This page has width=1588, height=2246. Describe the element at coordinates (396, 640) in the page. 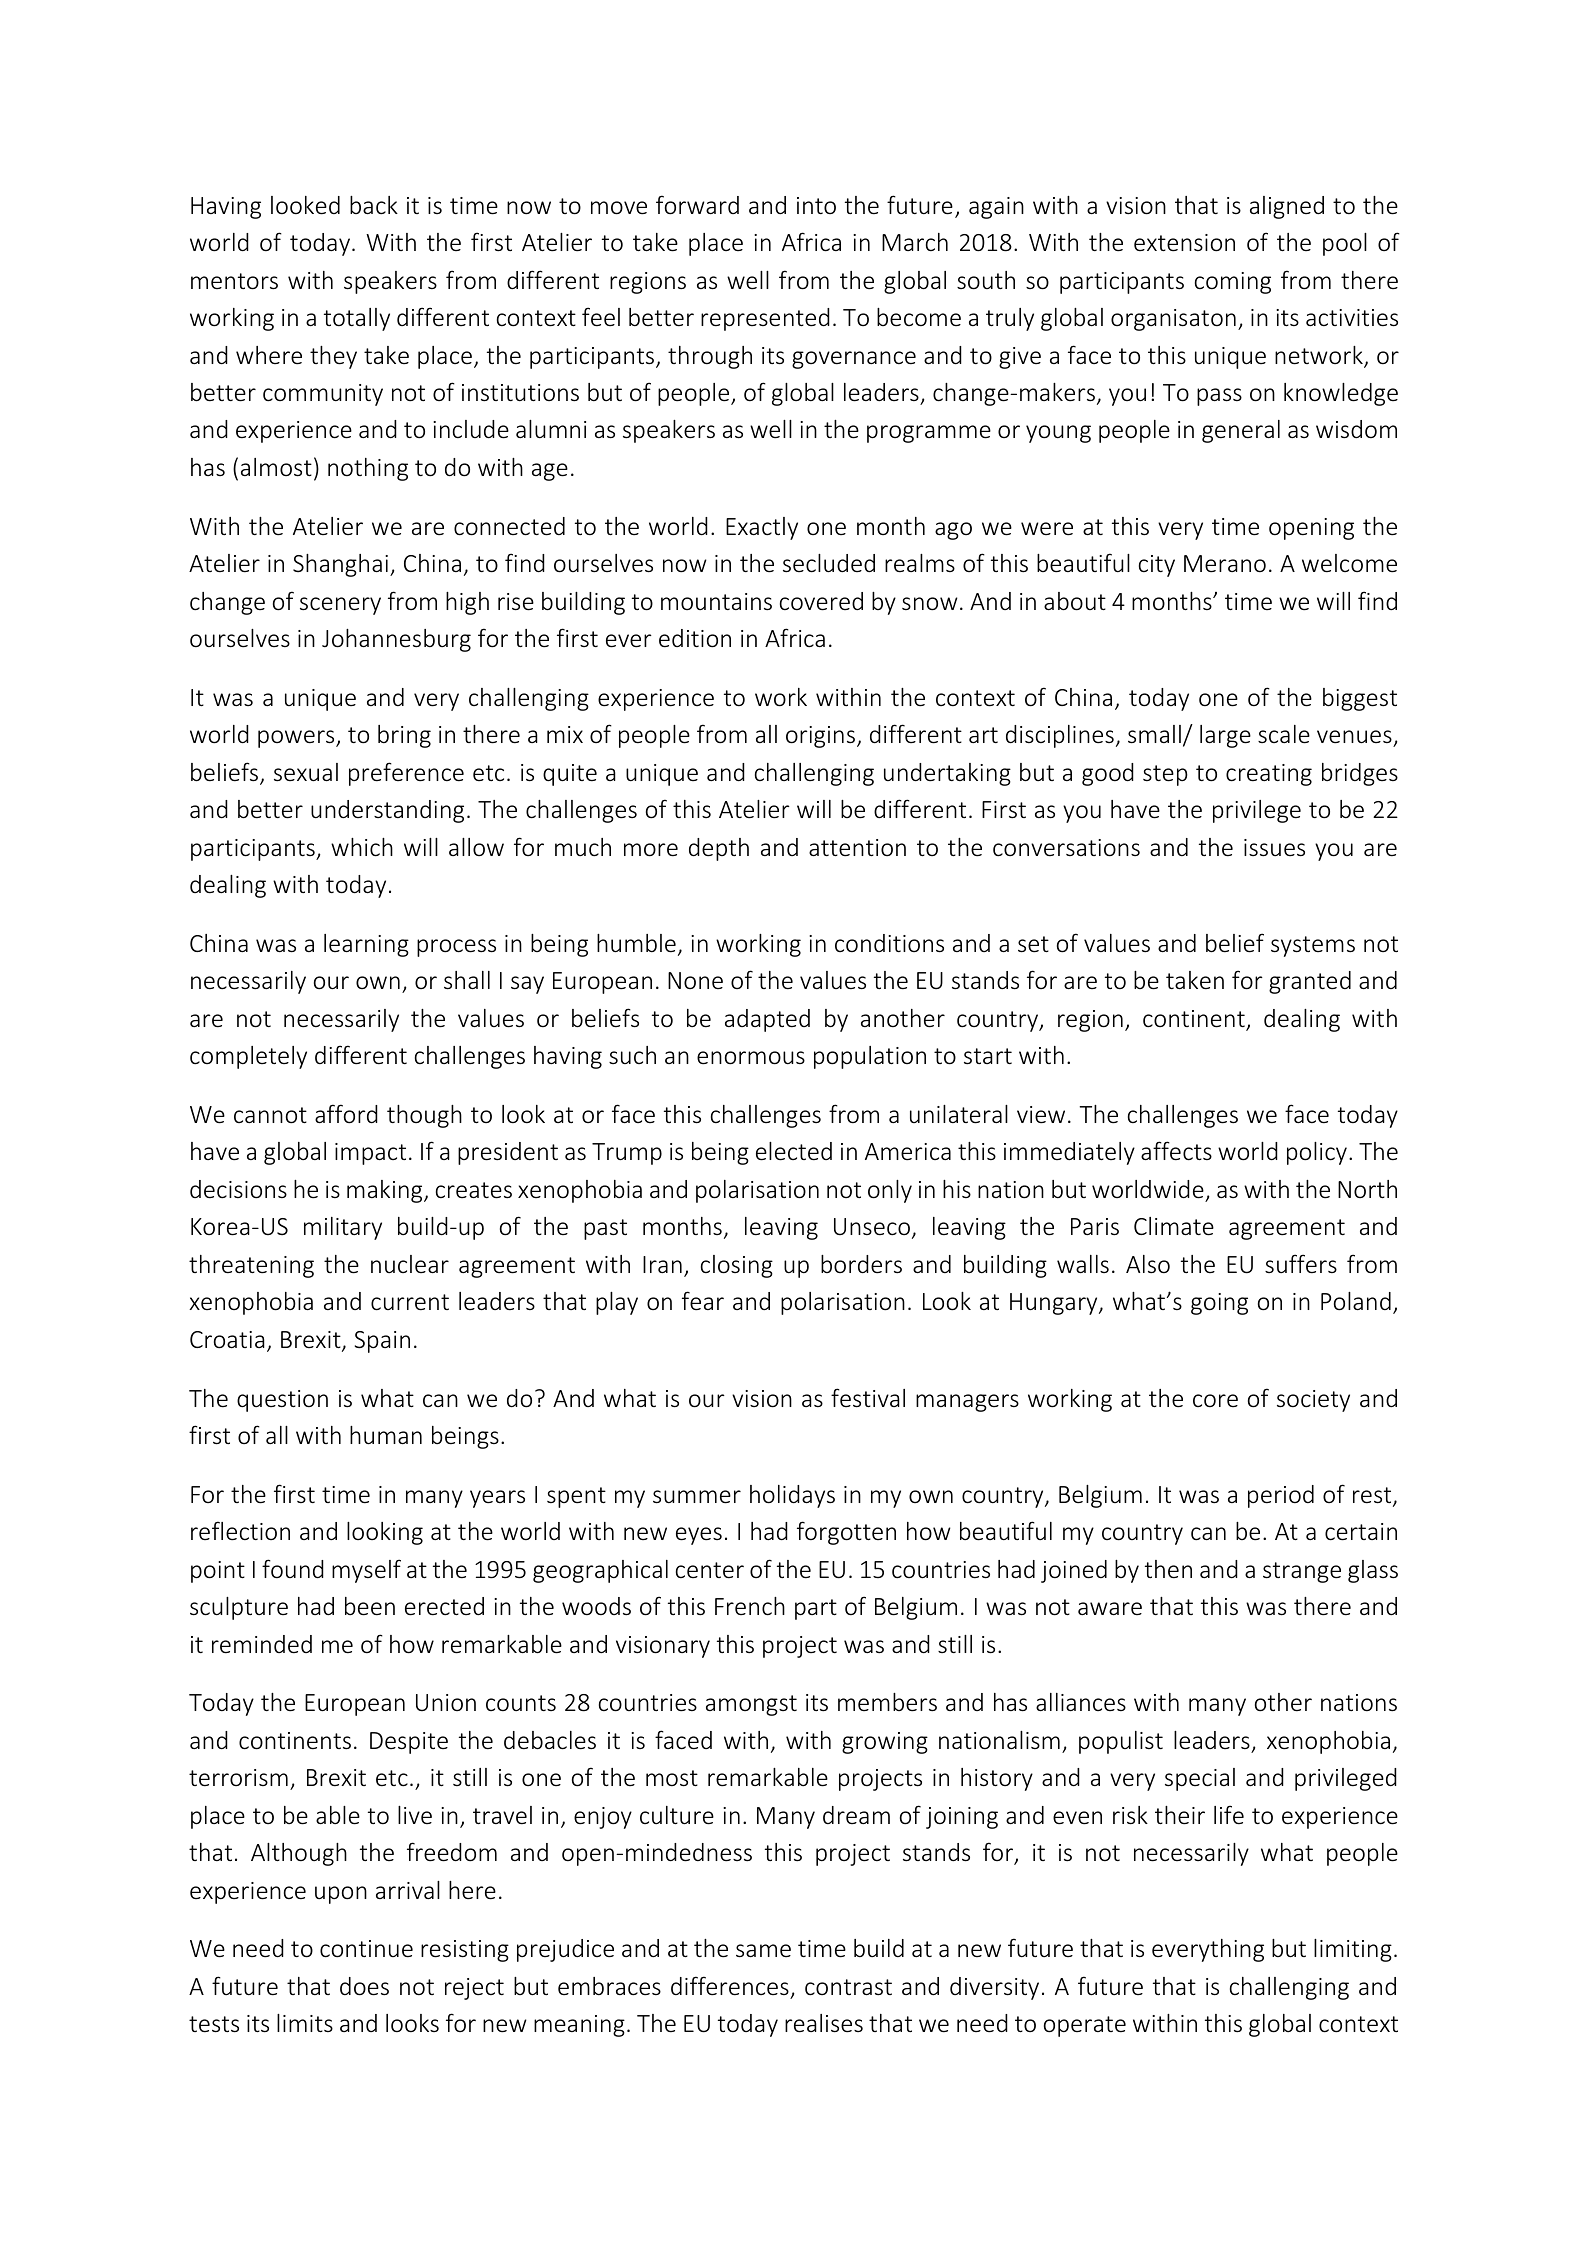

I see `Johannesburg` at that location.
